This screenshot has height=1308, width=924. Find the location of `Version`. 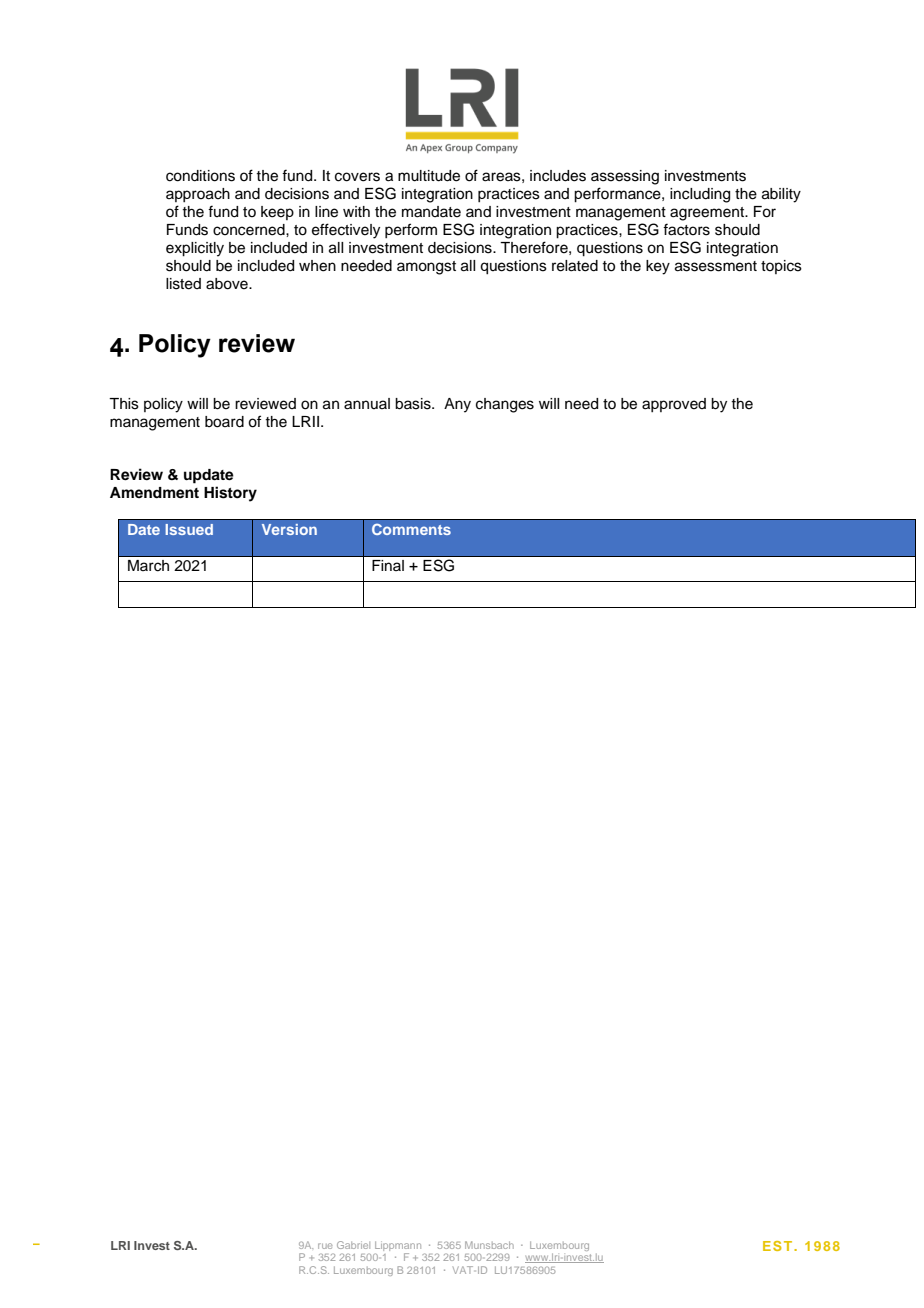

Version is located at coordinates (289, 529).
